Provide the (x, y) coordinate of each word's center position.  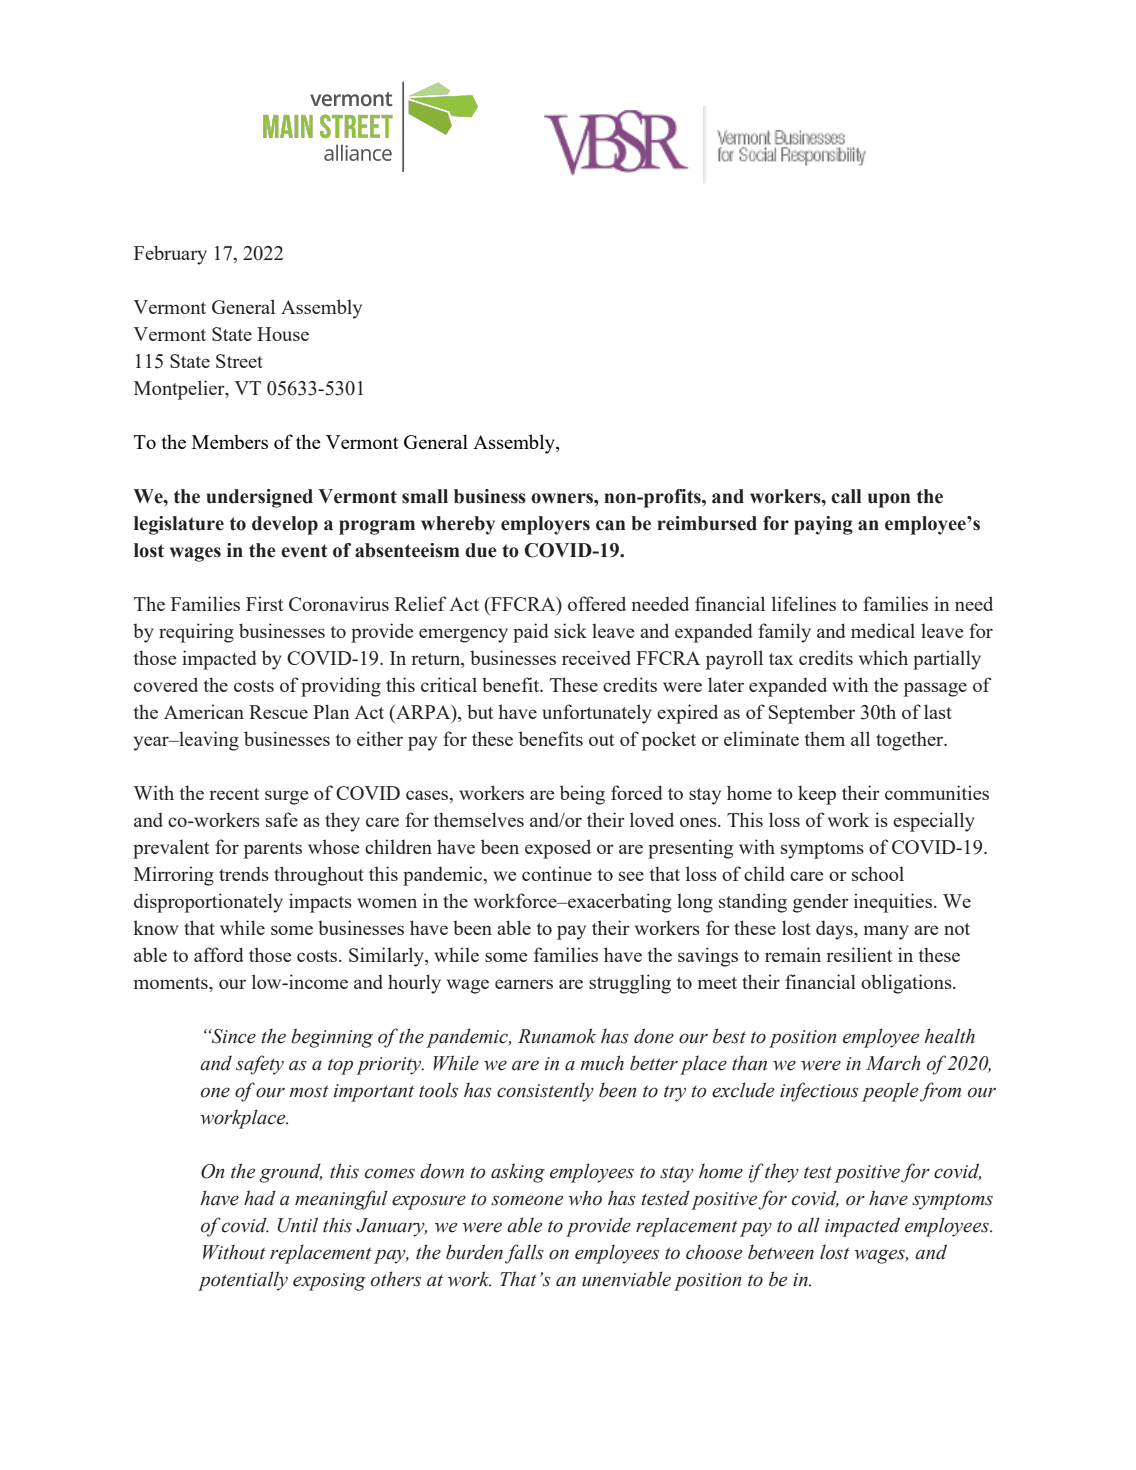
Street (239, 361)
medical (883, 630)
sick (570, 630)
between (781, 1252)
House (283, 334)
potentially (243, 1281)
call (846, 496)
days (835, 930)
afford (219, 954)
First (264, 603)
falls (524, 1254)
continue (557, 873)
